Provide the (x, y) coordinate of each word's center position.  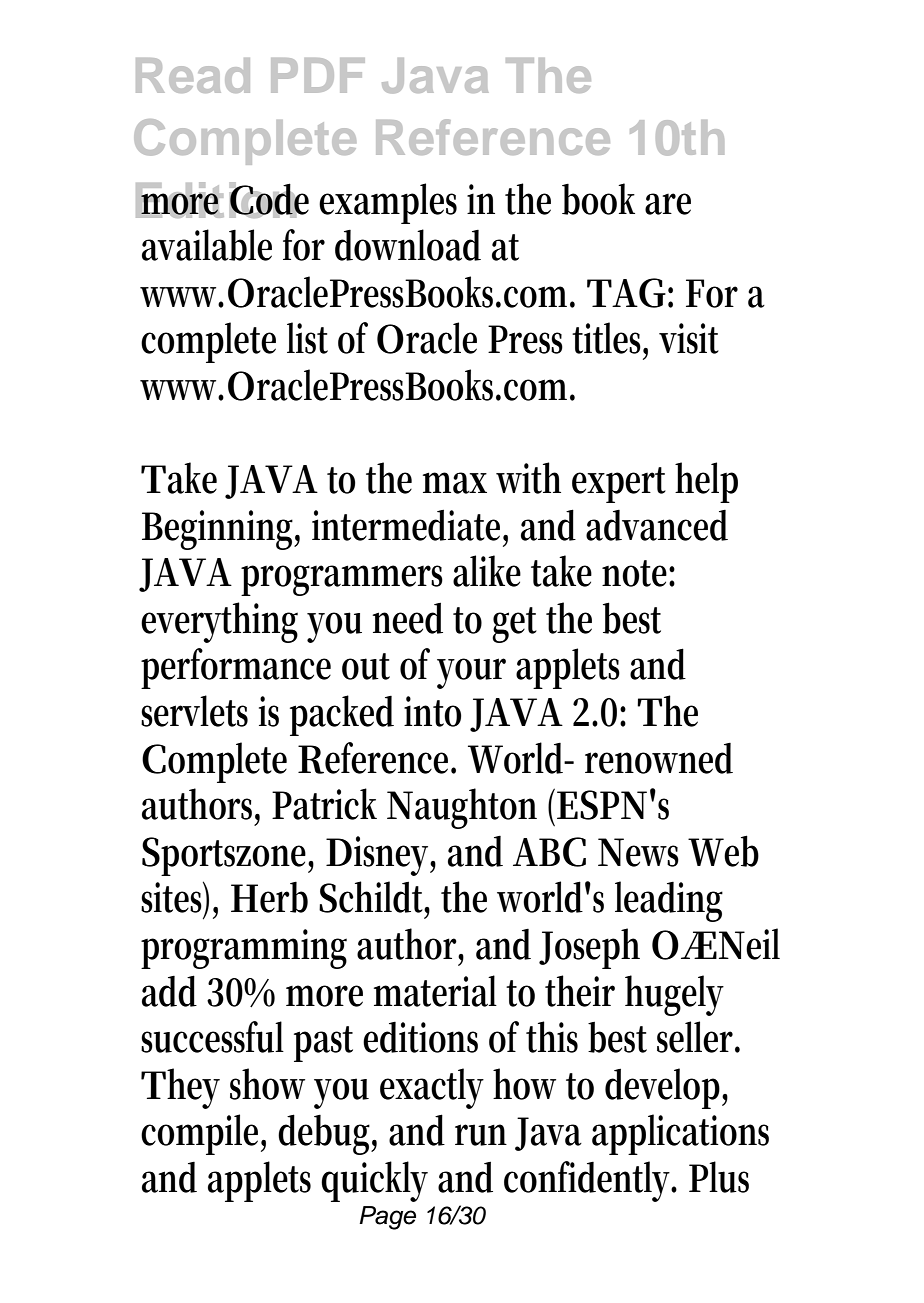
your (471, 673)
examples (388, 203)
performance (236, 668)
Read (193, 75)
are (668, 204)
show (267, 1084)
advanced (657, 525)
